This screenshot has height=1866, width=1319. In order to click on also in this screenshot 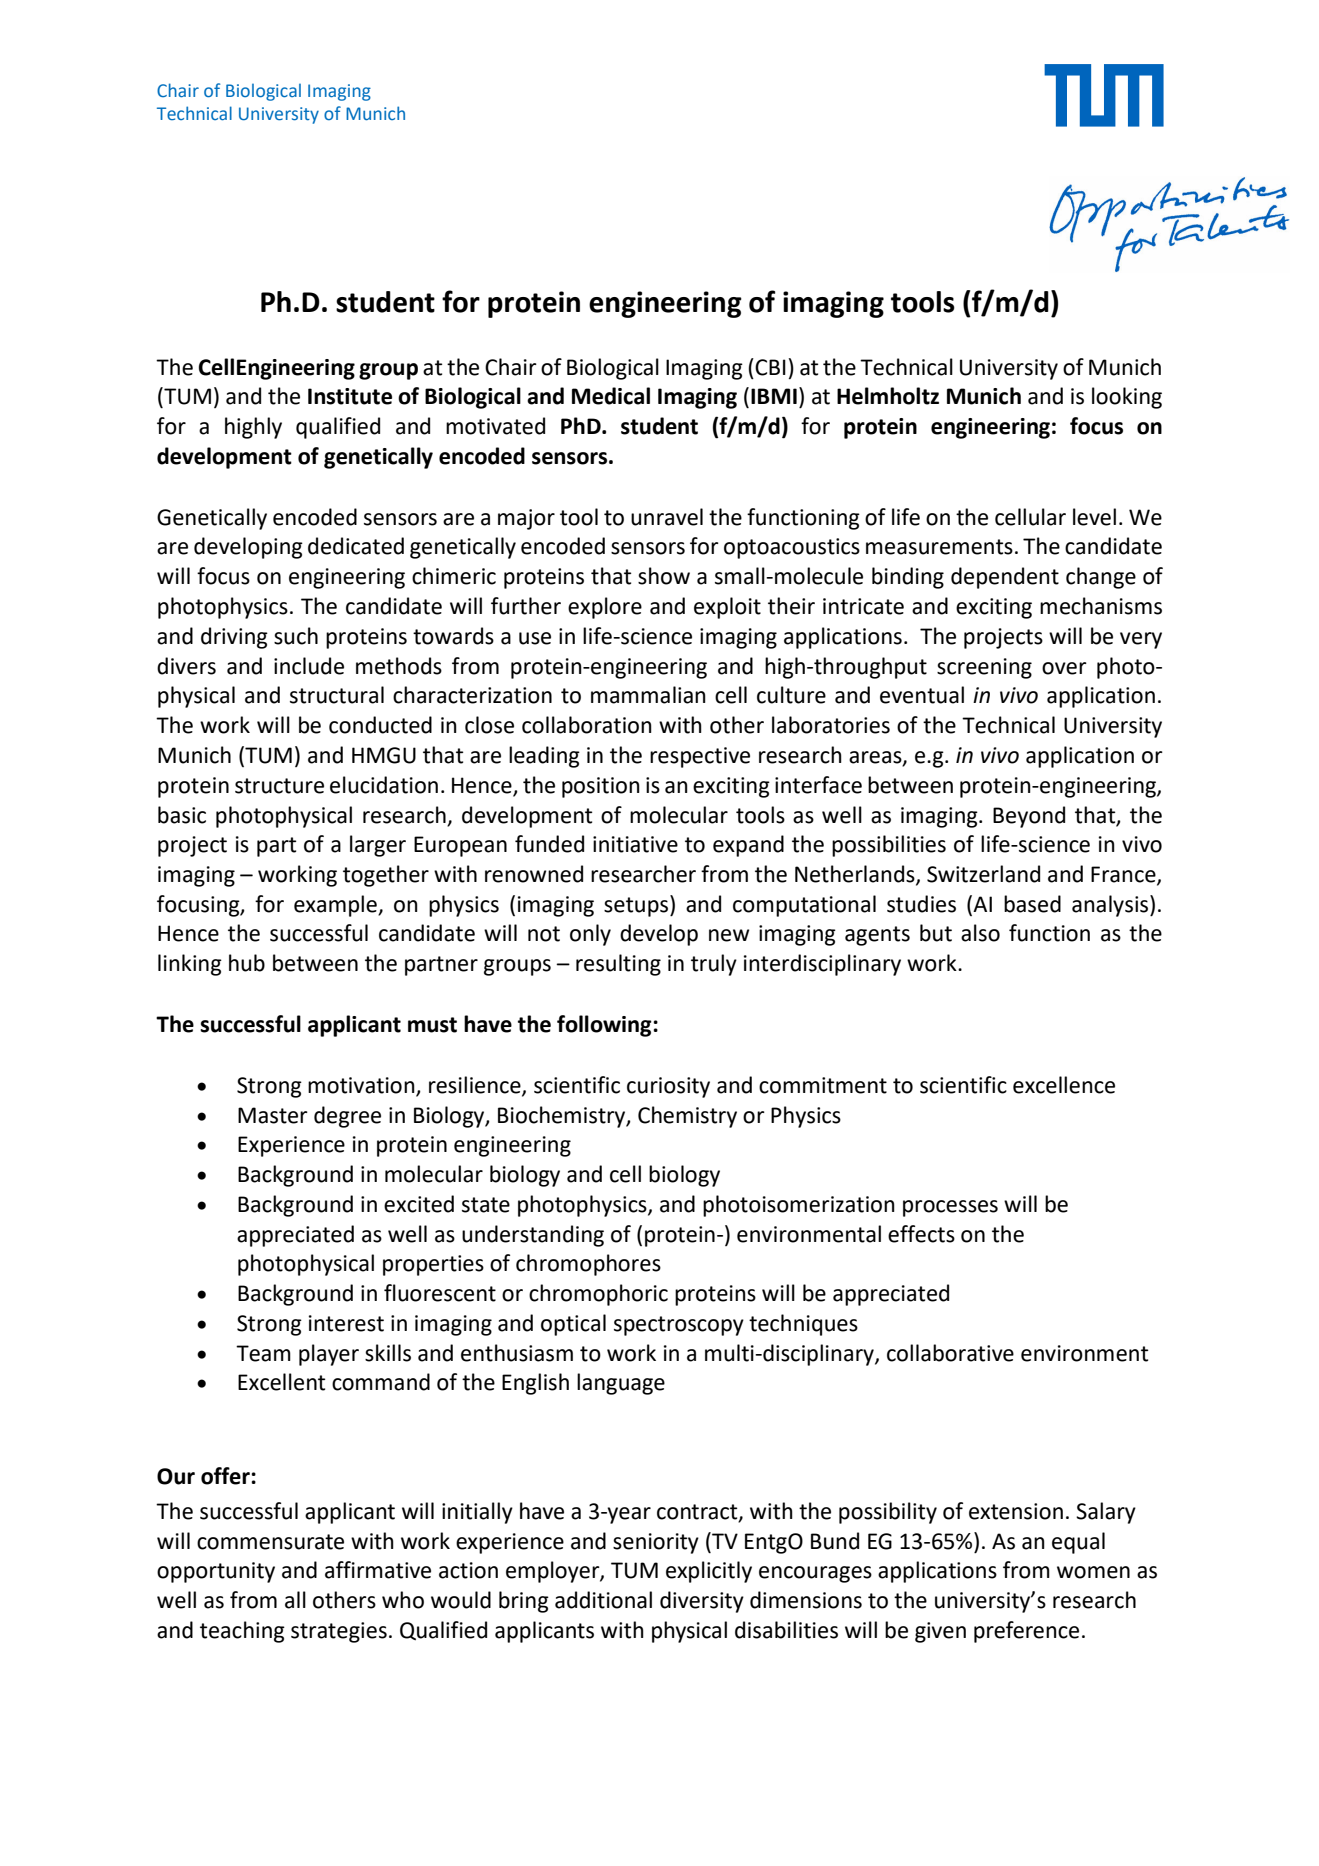, I will do `click(980, 933)`.
